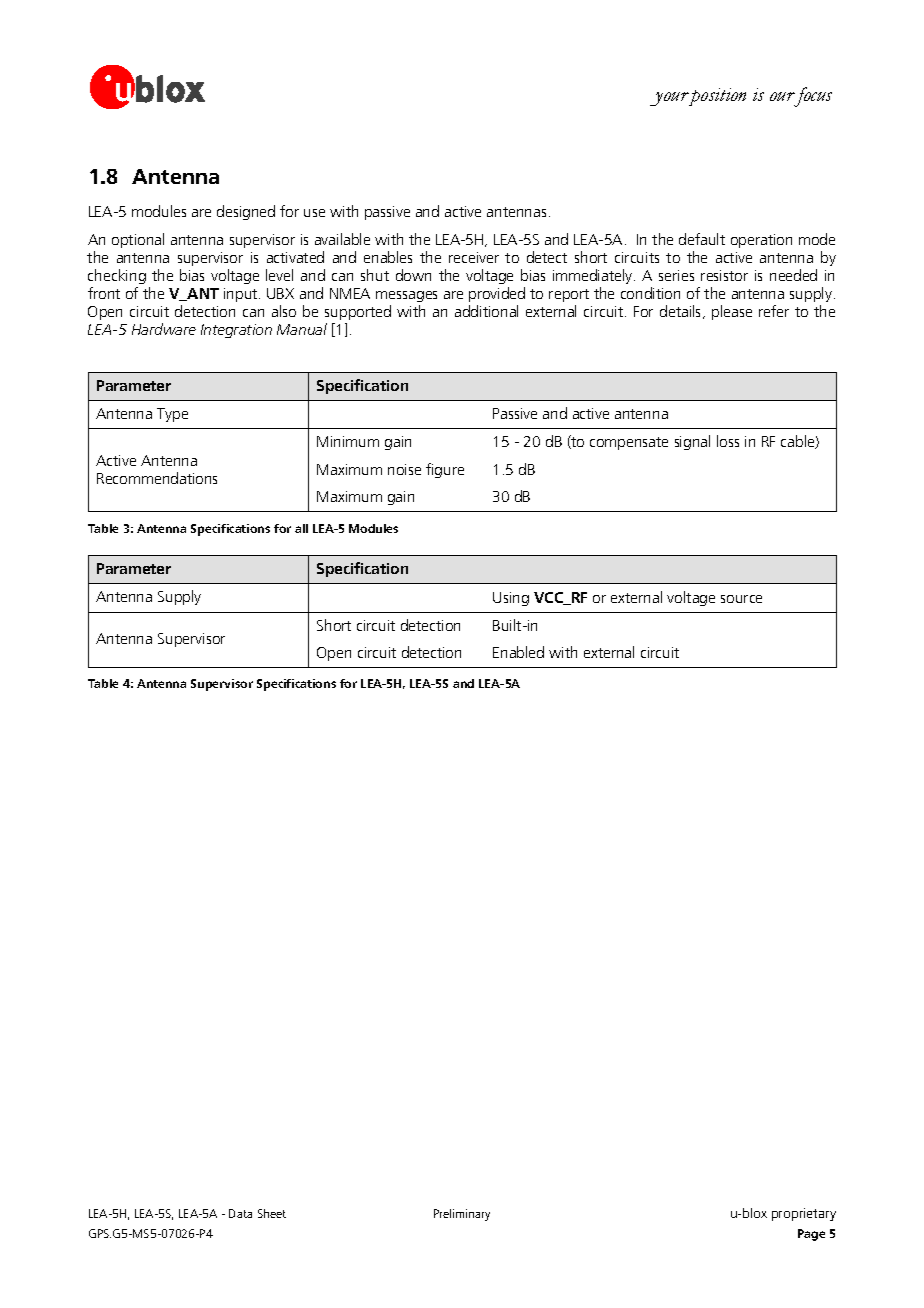  What do you see at coordinates (741, 599) in the screenshot?
I see `source` at bounding box center [741, 599].
